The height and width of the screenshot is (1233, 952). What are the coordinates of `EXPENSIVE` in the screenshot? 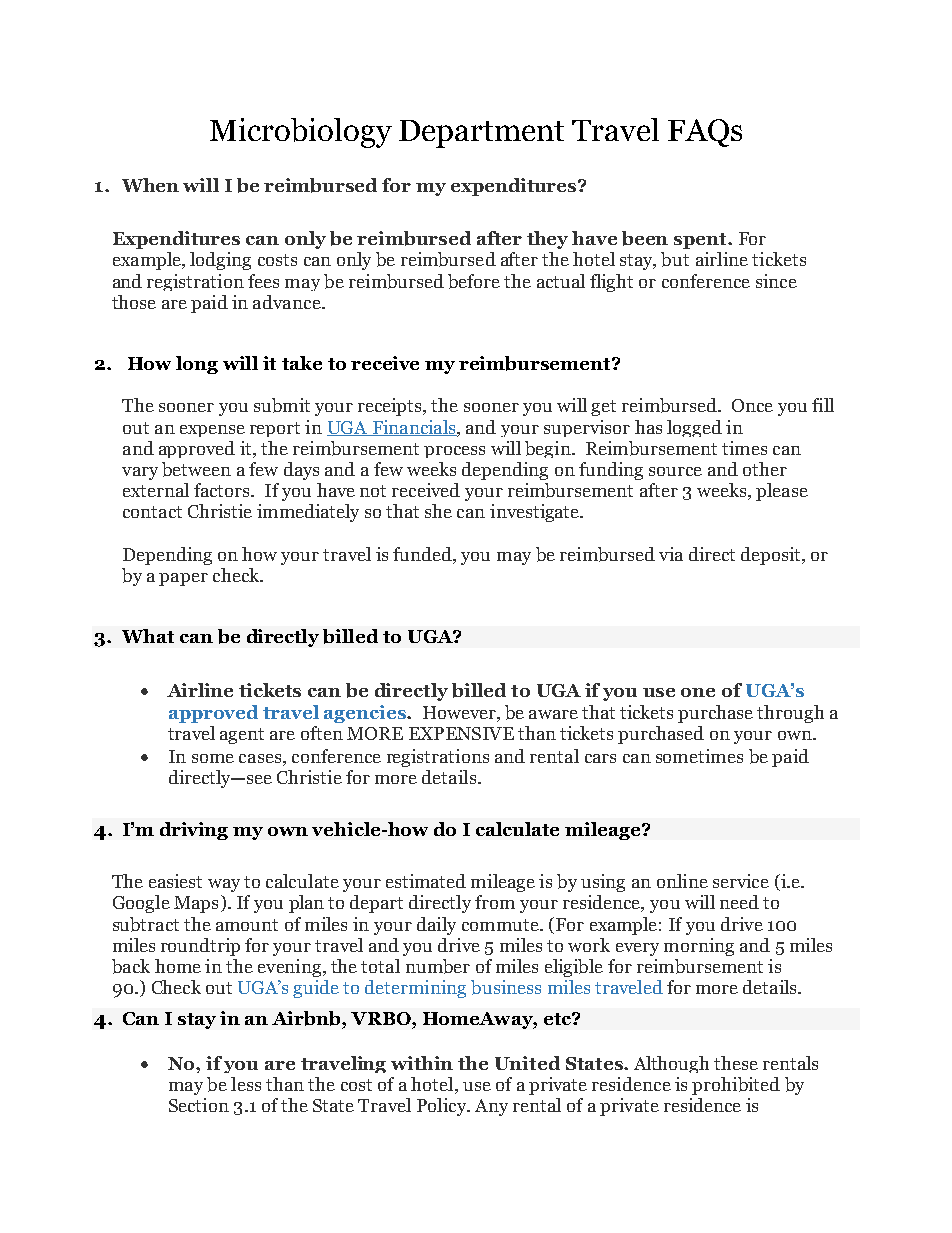 It's located at (461, 733).
